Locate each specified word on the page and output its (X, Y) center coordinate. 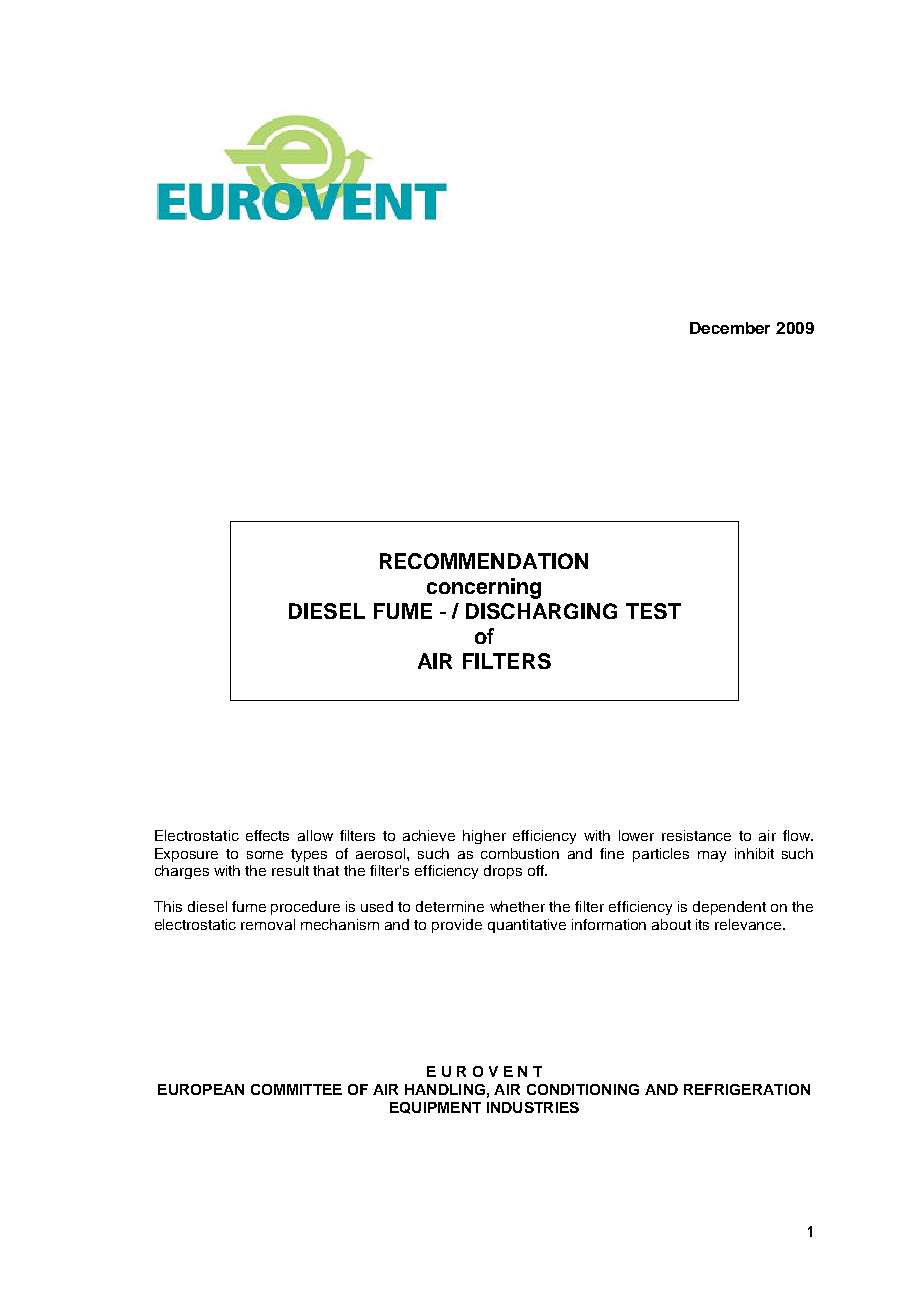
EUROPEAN (201, 1089)
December (730, 328)
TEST (653, 611)
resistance (696, 835)
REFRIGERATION (747, 1089)
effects (267, 835)
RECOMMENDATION (484, 561)
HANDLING (445, 1089)
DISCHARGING (541, 611)
